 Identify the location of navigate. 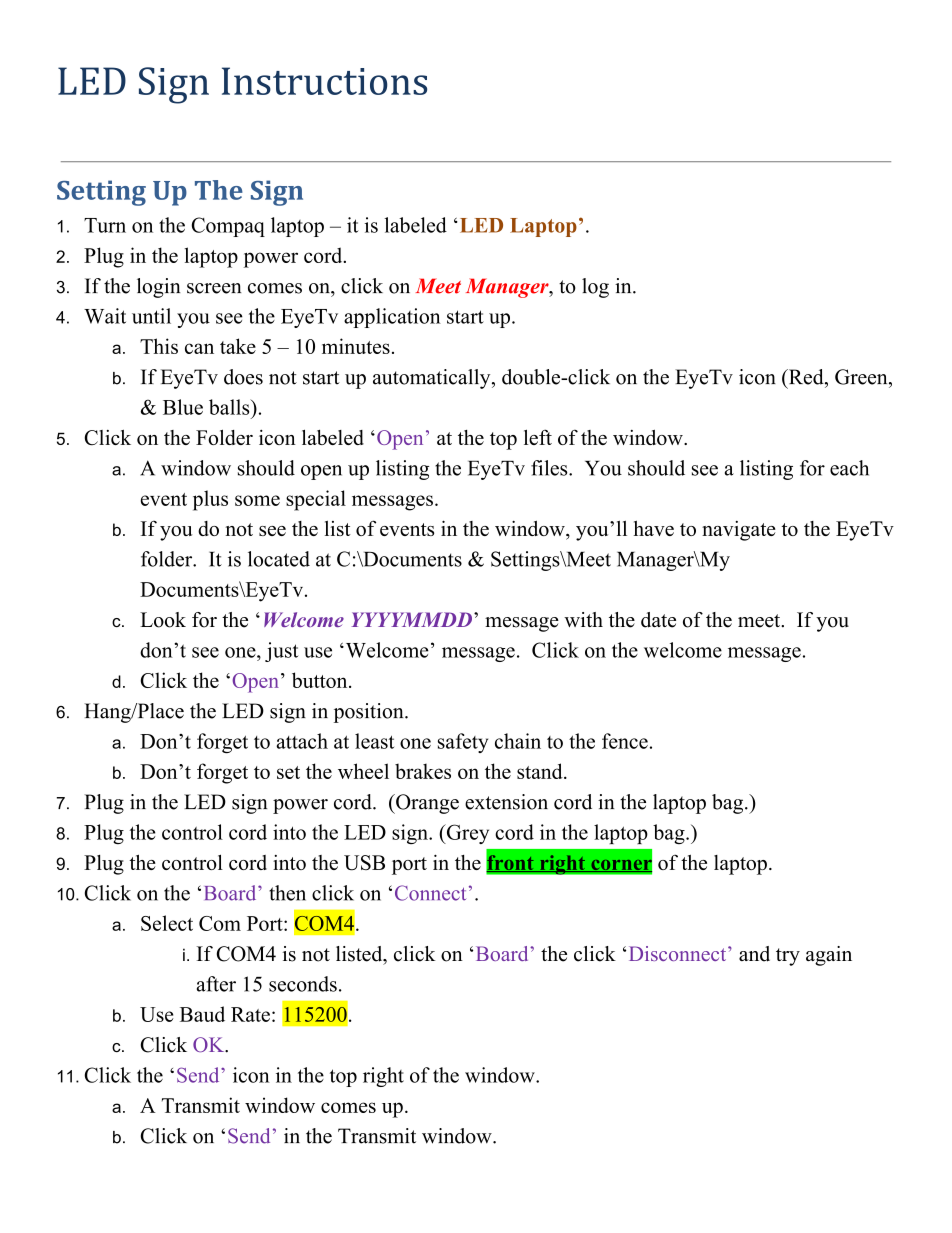
(739, 531).
